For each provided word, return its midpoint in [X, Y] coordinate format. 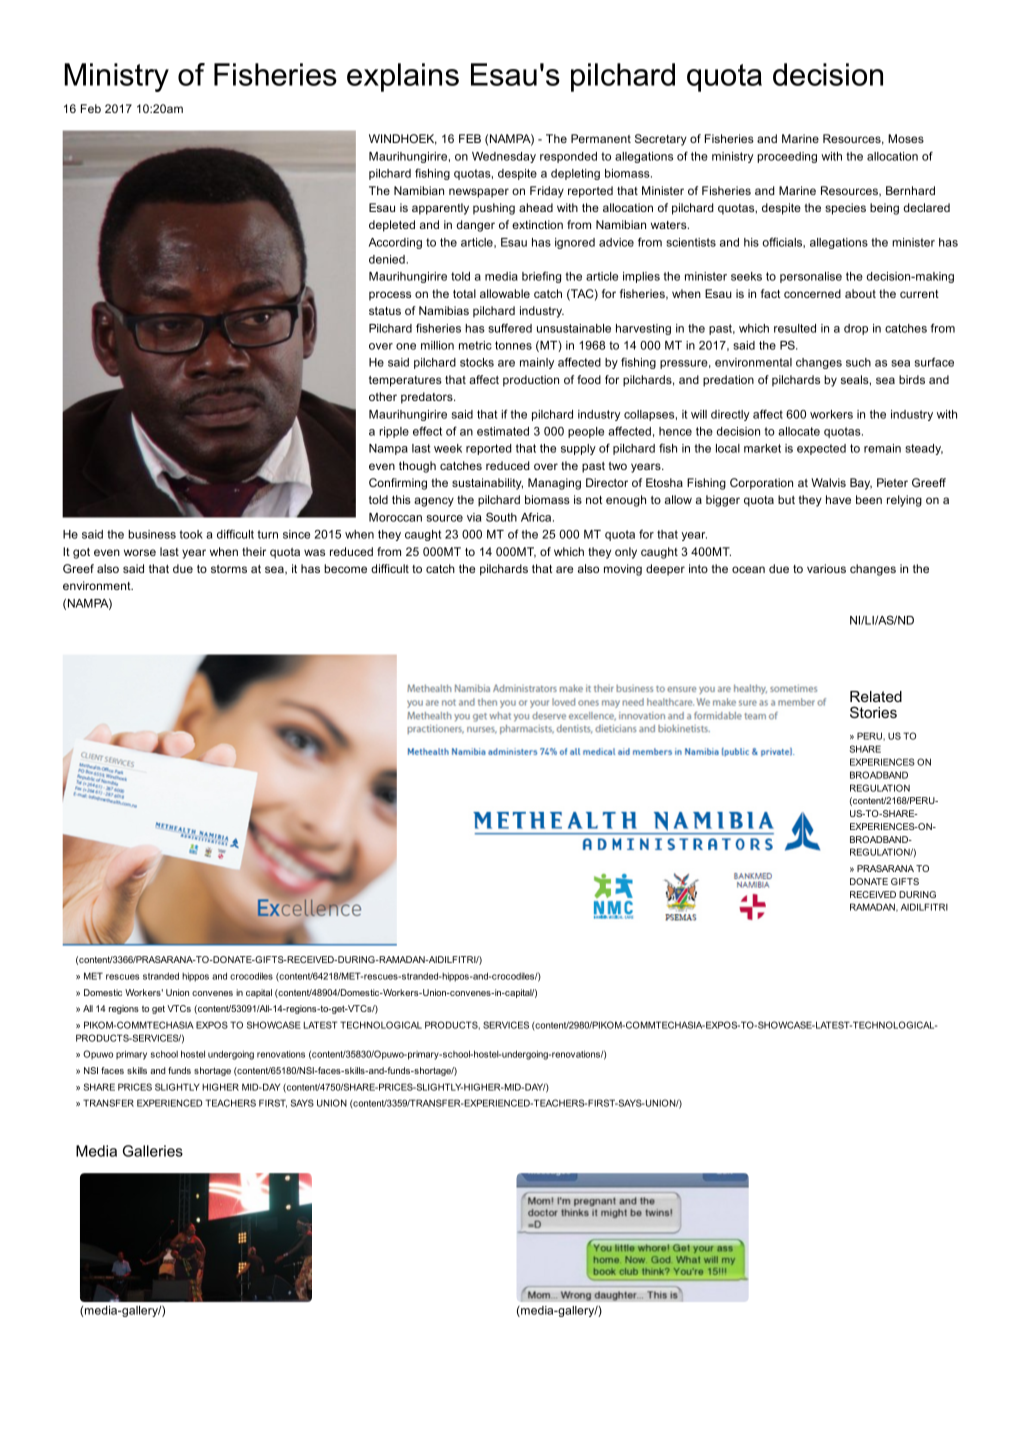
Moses [906, 138]
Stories [873, 712]
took [191, 534]
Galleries [153, 1151]
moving [623, 570]
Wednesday [504, 157]
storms [229, 569]
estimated [503, 431]
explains [403, 77]
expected [821, 449]
